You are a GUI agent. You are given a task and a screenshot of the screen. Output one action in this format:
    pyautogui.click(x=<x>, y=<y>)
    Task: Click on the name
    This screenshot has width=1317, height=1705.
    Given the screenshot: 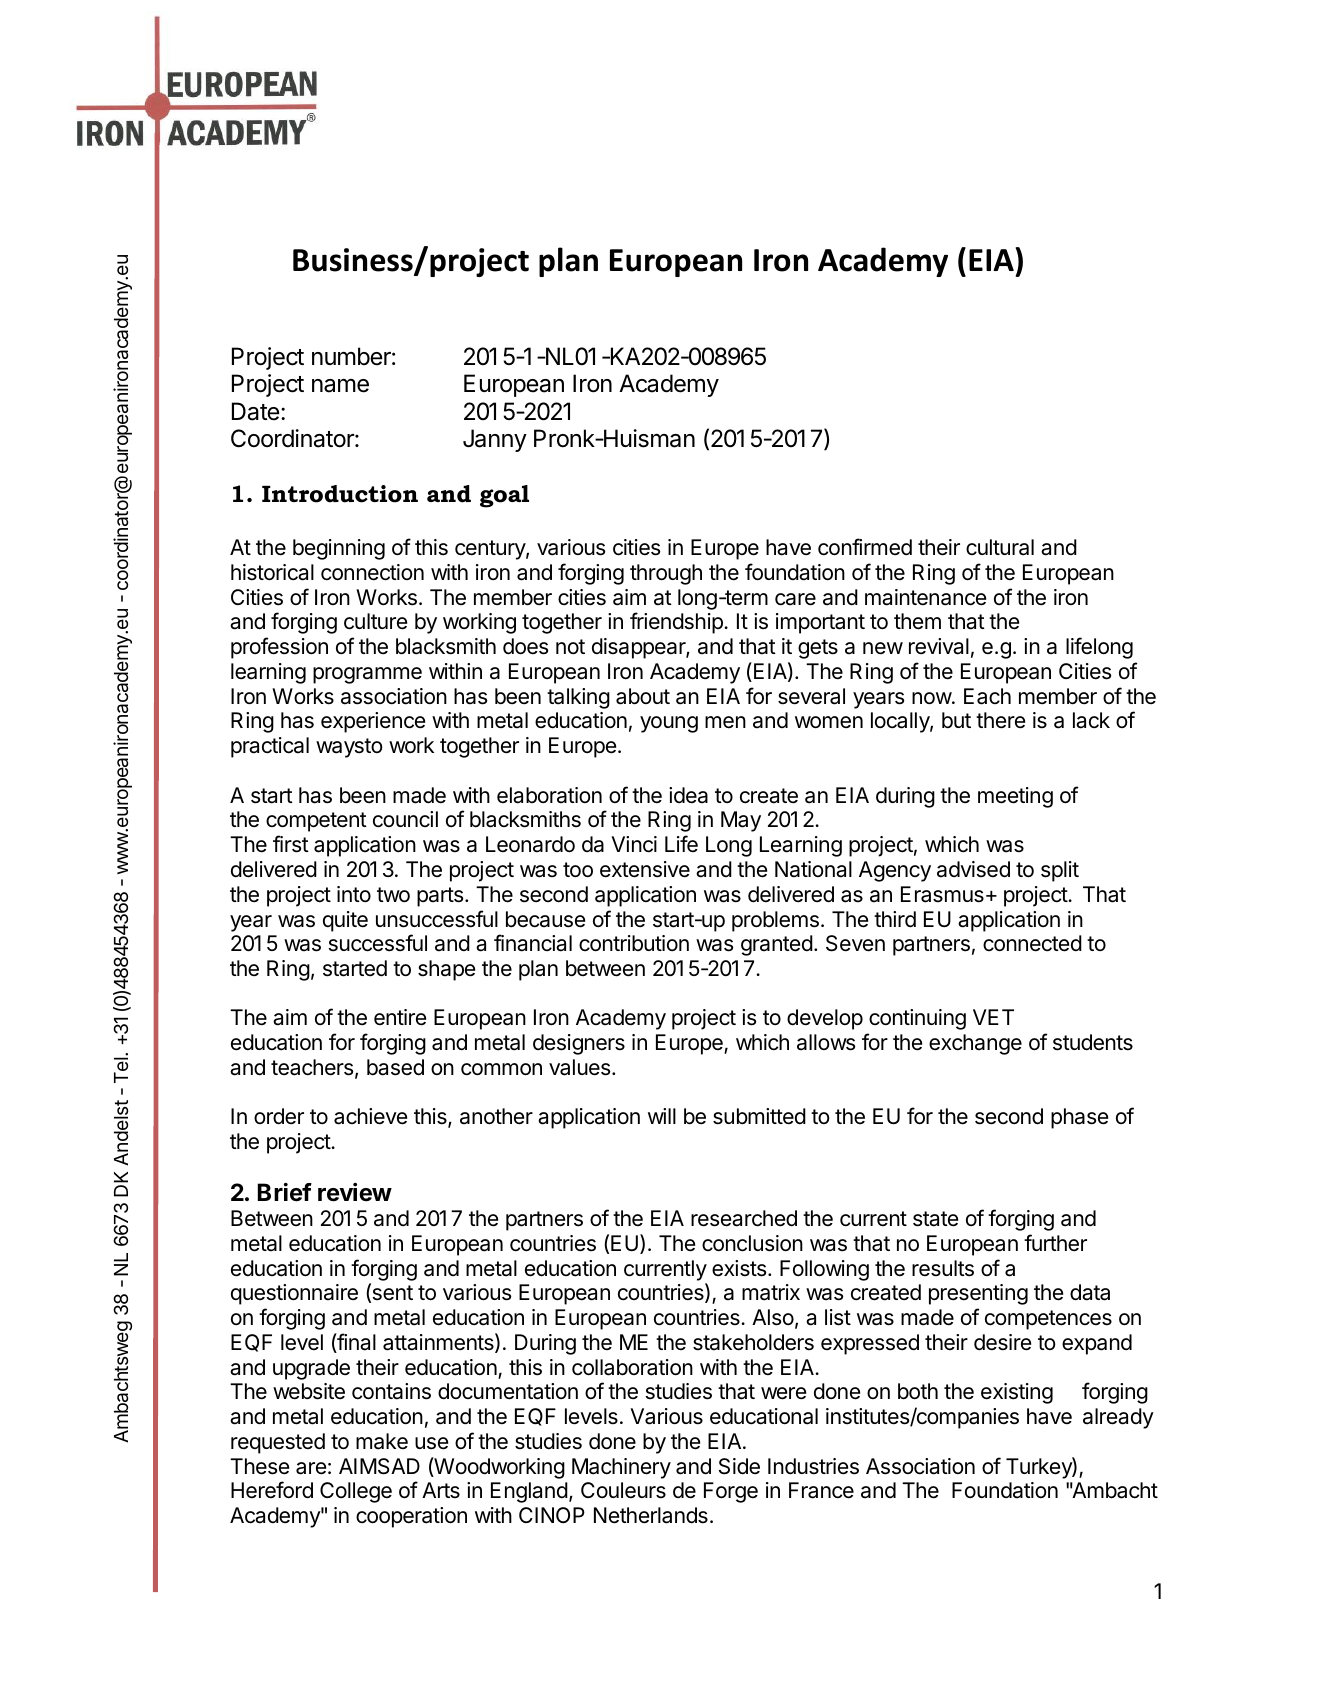 What is the action you would take?
    pyautogui.click(x=340, y=386)
